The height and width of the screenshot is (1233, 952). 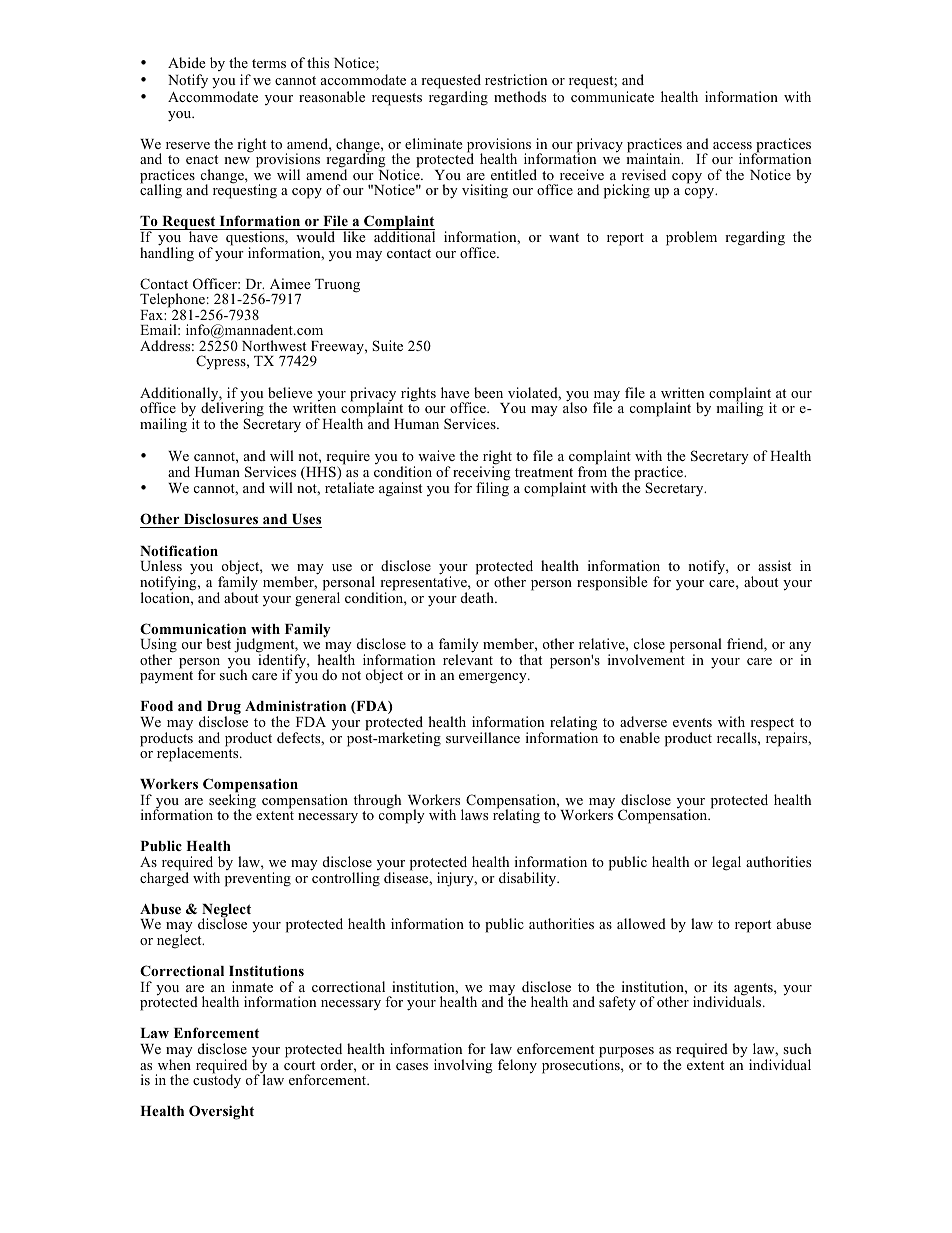 I want to click on access, so click(x=732, y=145).
